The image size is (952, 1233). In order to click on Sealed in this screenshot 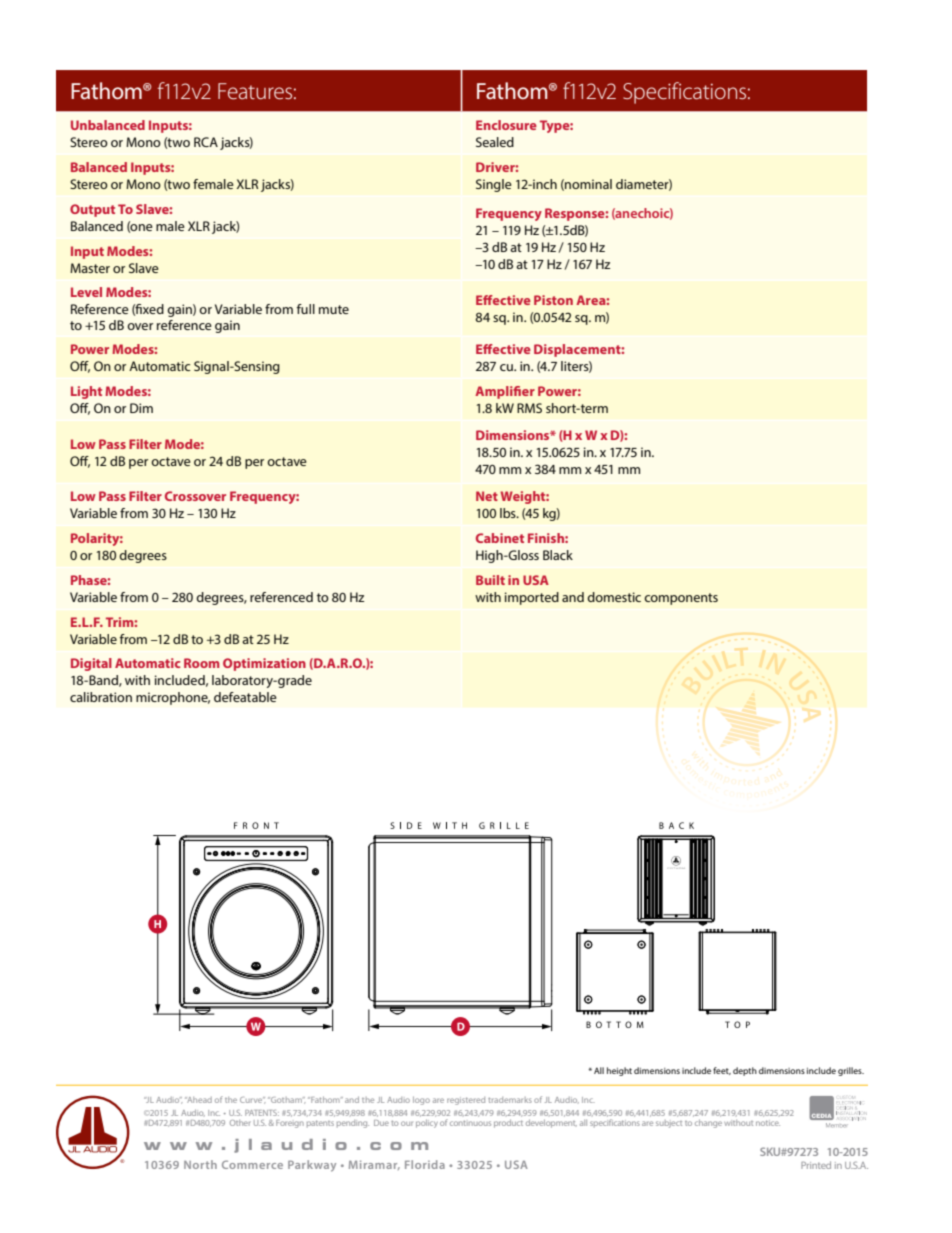, I will do `click(495, 142)`.
